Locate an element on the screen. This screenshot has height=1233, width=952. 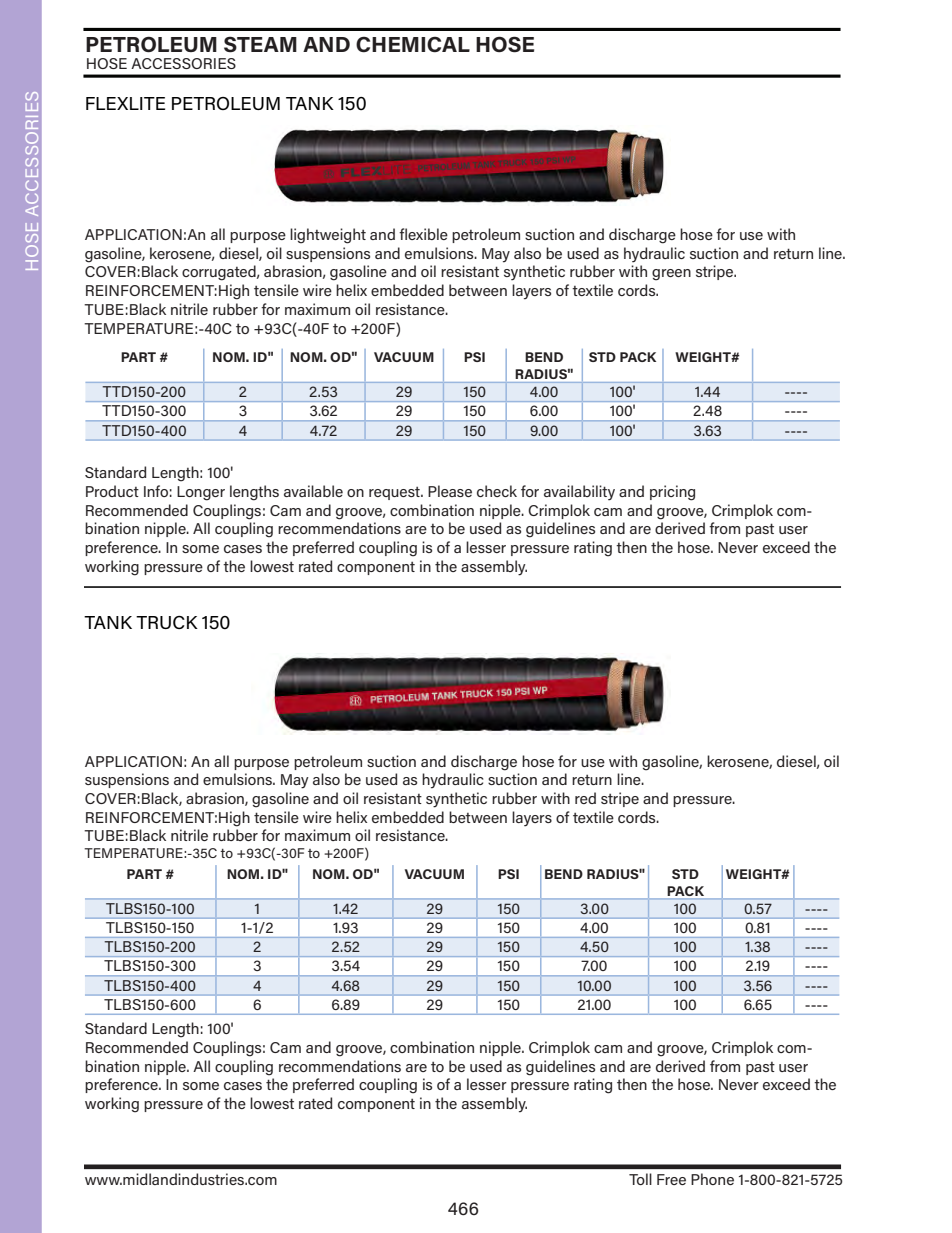
green is located at coordinates (671, 275).
